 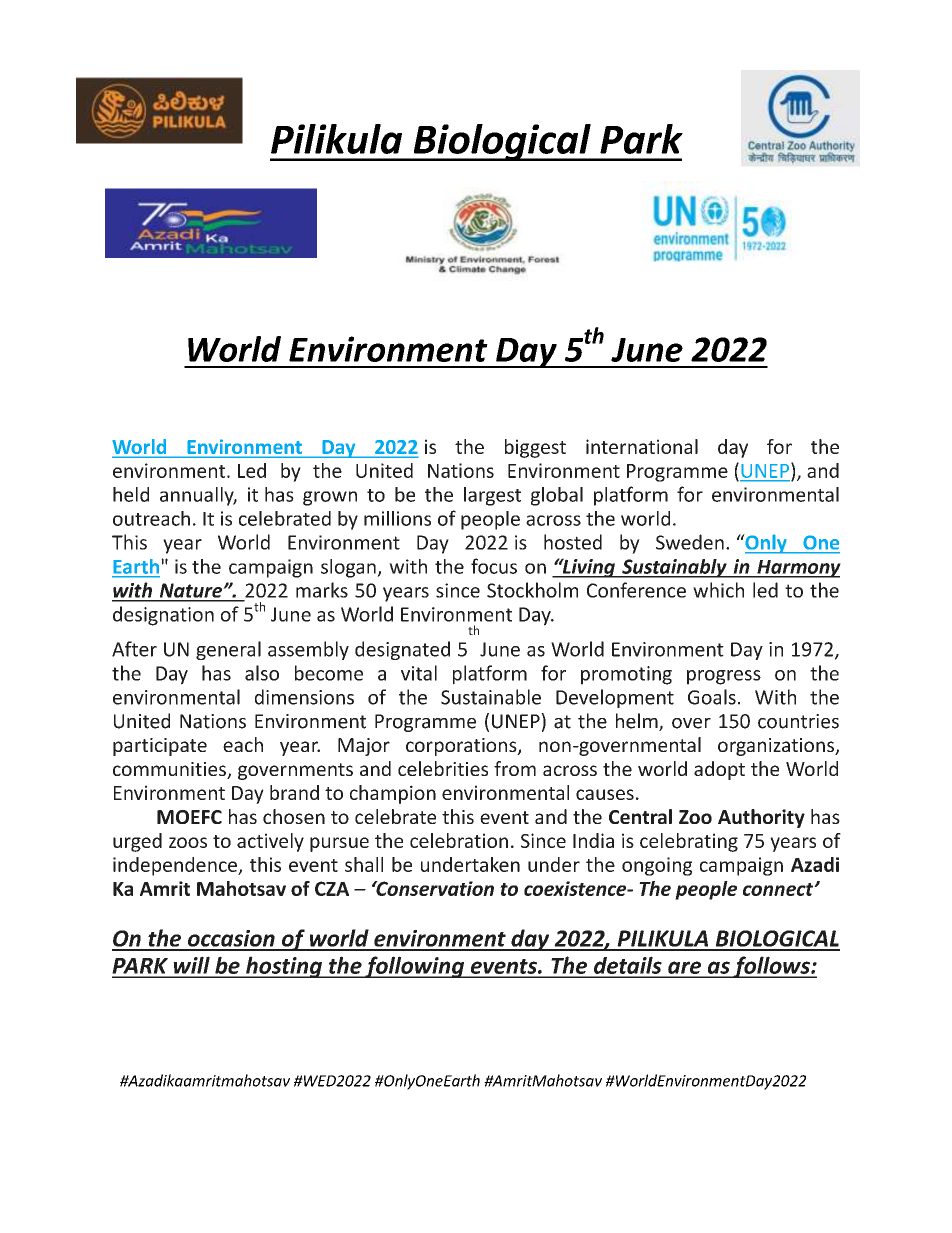 I want to click on dimensions, so click(x=304, y=697).
